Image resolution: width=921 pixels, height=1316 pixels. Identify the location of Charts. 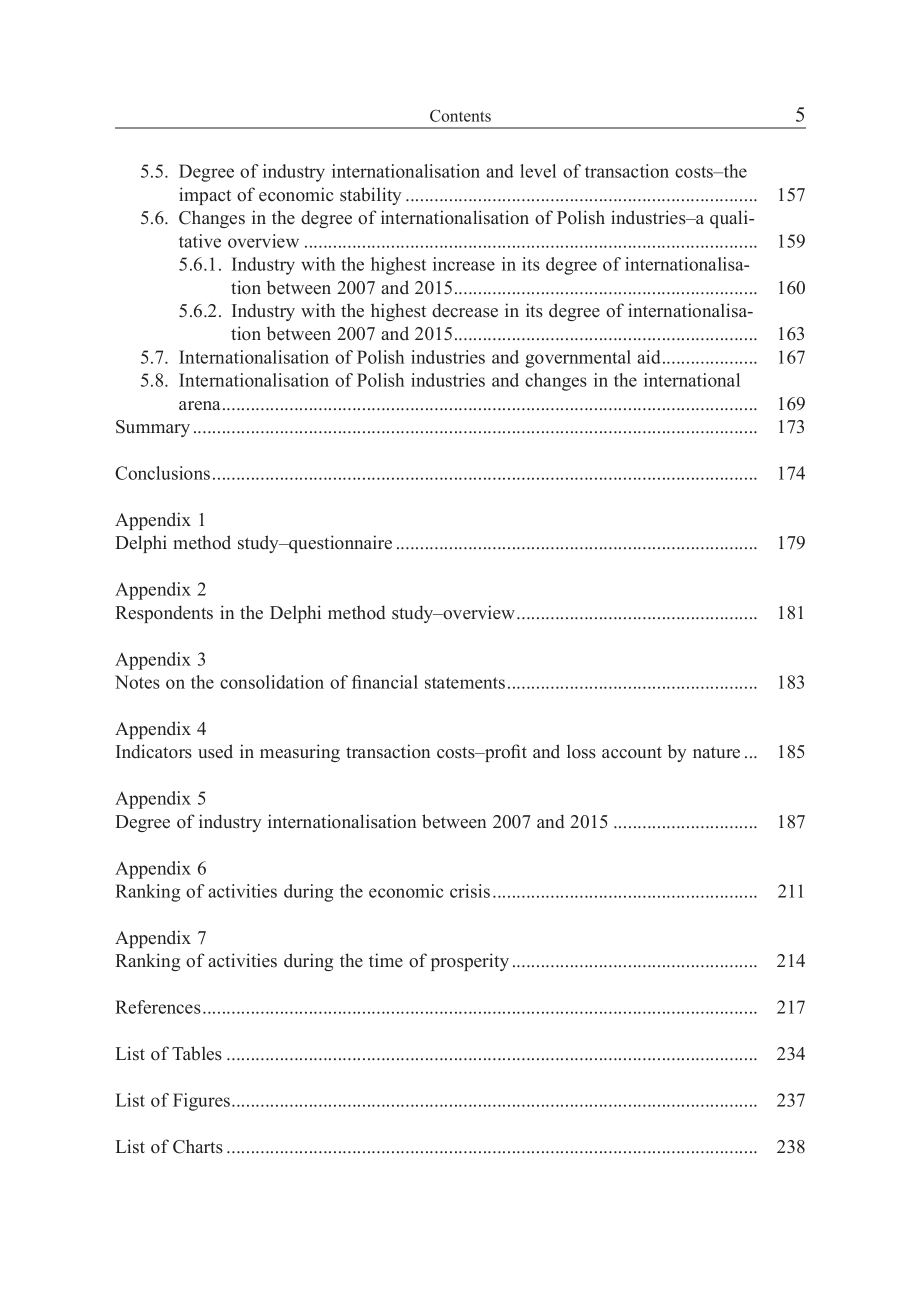
(198, 1146).
